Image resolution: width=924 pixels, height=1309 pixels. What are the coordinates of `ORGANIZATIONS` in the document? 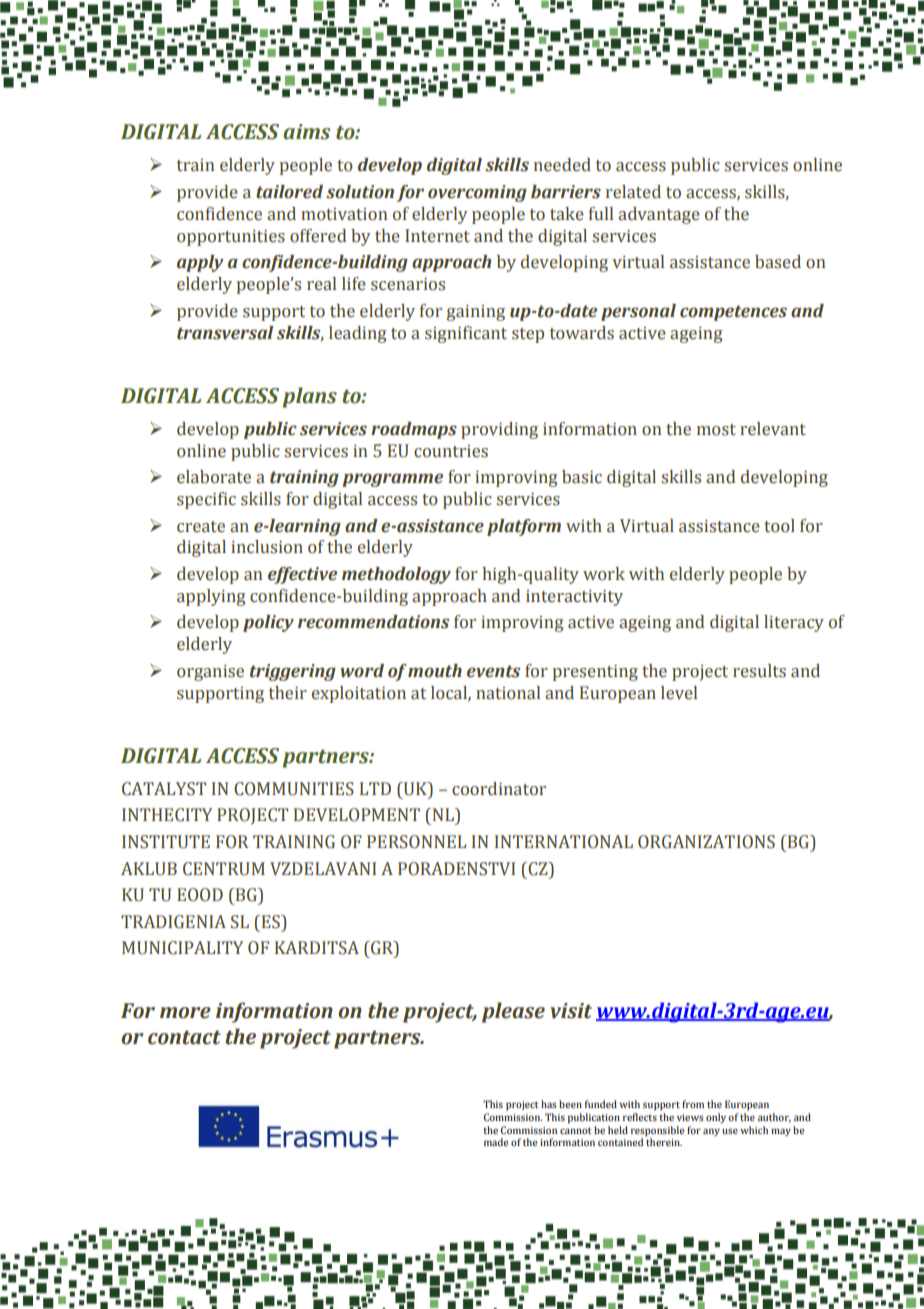 It's located at (706, 842).
